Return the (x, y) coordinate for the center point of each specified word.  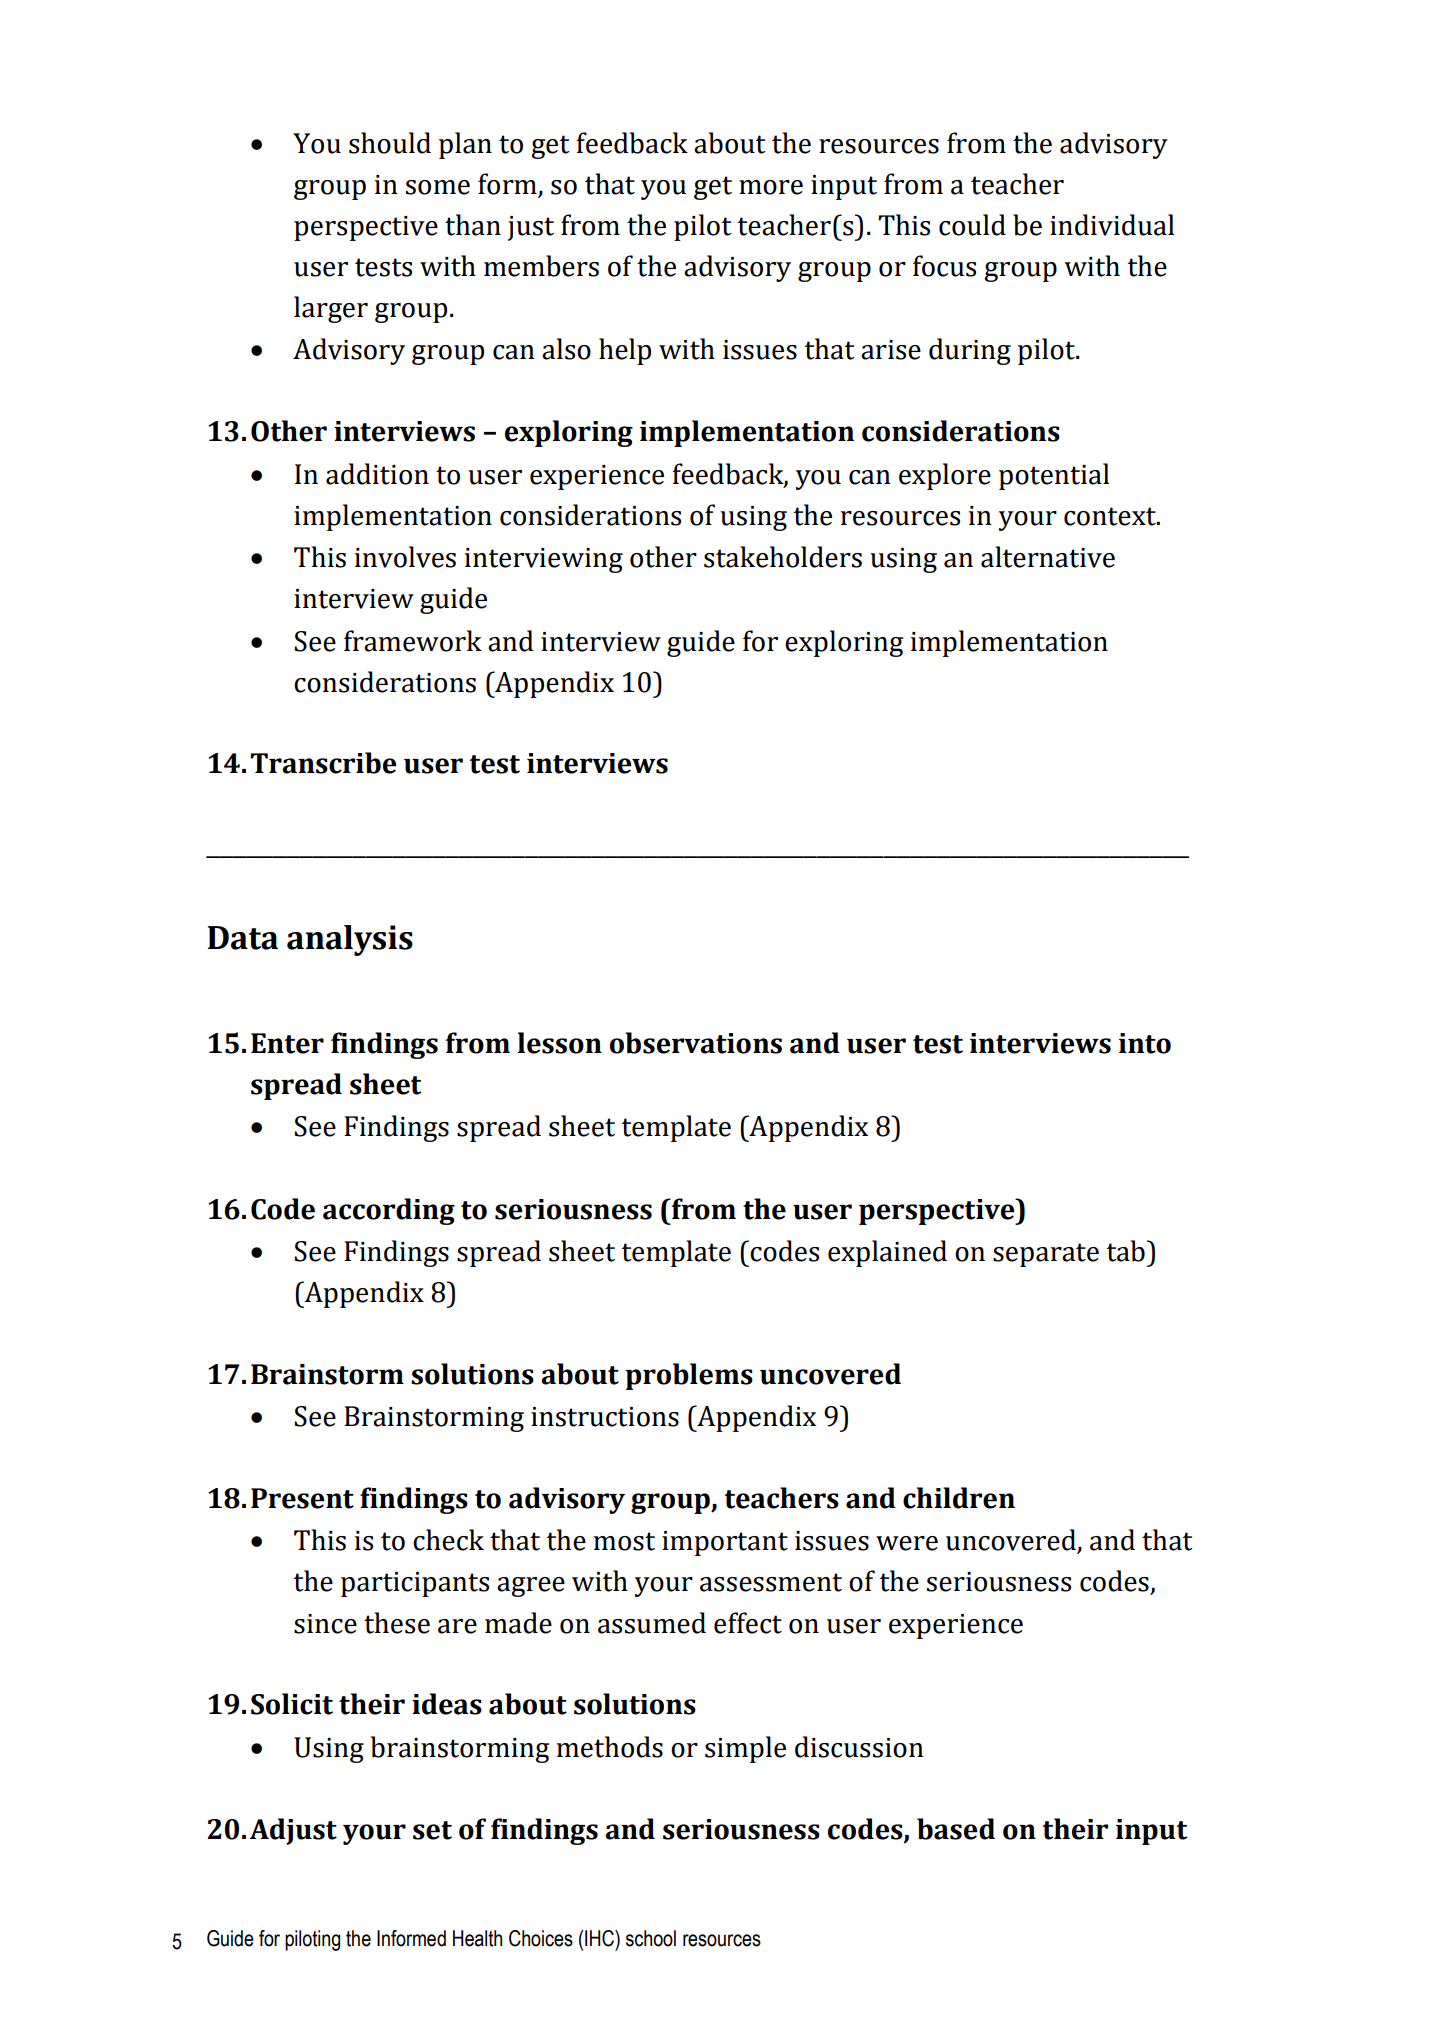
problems (689, 1376)
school (651, 1938)
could (972, 225)
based (956, 1829)
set (432, 1830)
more (771, 187)
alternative (1048, 557)
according (389, 1211)
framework (413, 641)
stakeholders (783, 557)
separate (1046, 1255)
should (390, 143)
